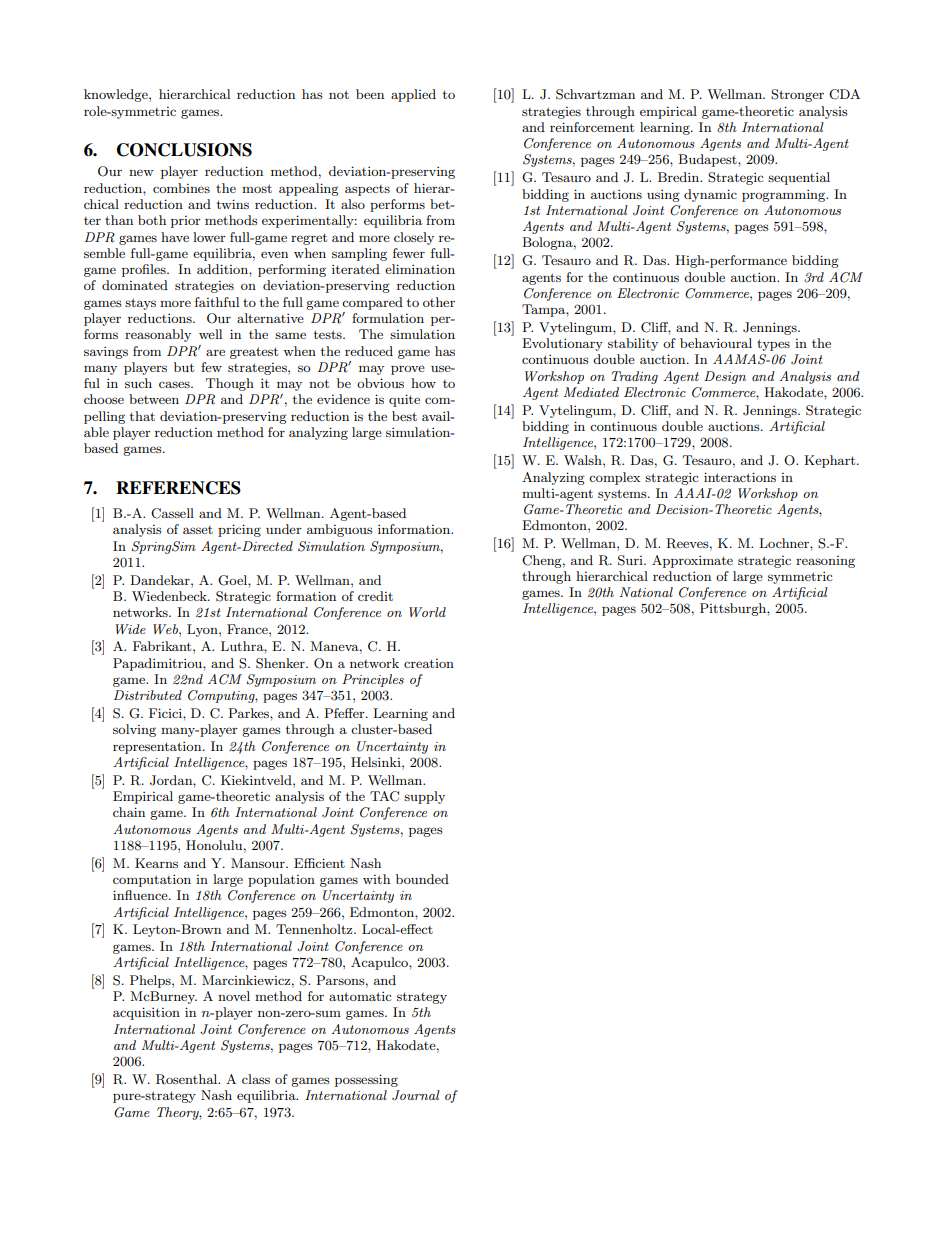 The image size is (952, 1233). What do you see at coordinates (413, 95) in the screenshot?
I see `applied` at bounding box center [413, 95].
